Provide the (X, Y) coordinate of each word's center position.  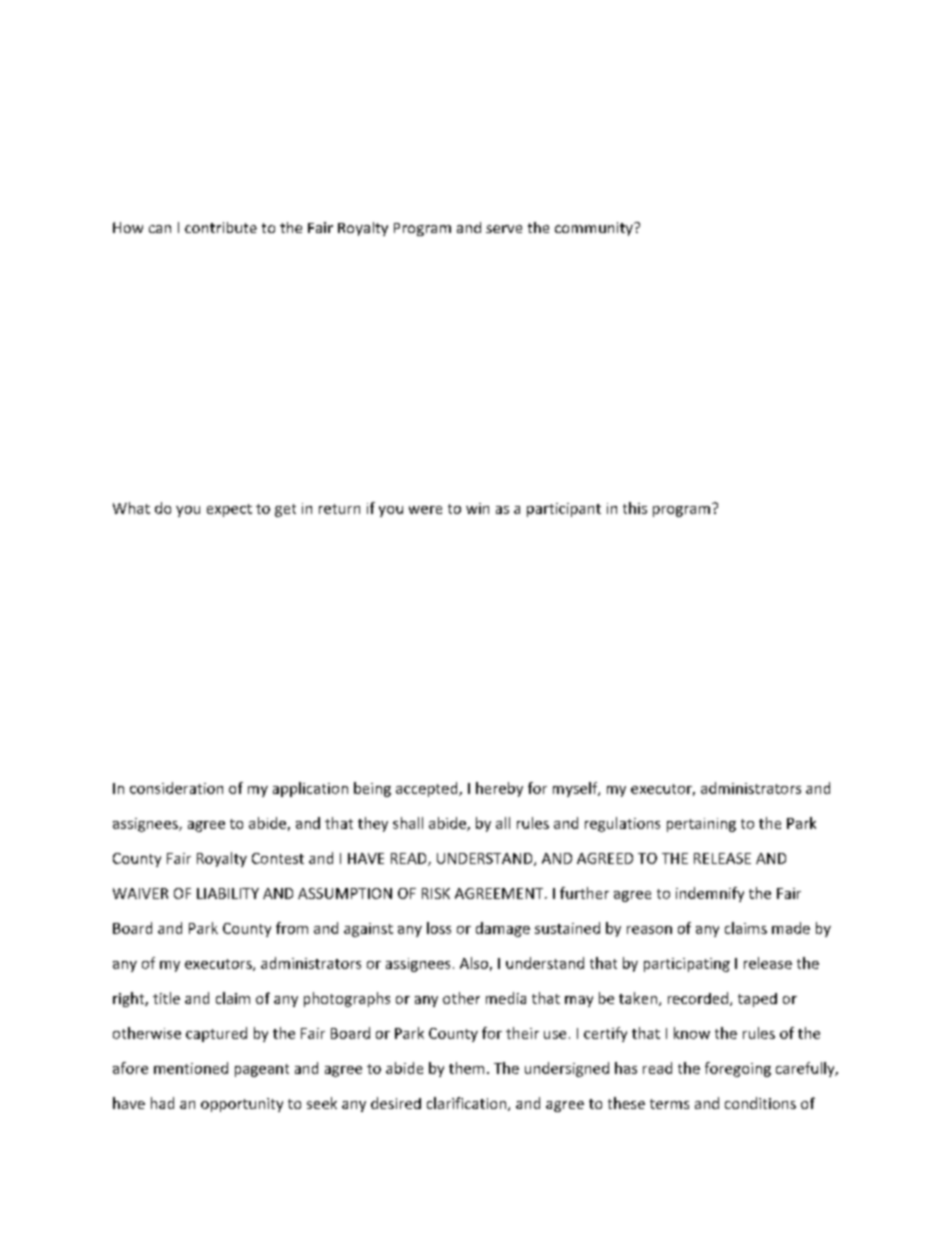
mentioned (191, 1068)
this (635, 508)
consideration (176, 788)
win (477, 508)
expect (229, 510)
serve (504, 229)
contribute (221, 227)
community (595, 229)
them (466, 1068)
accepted (428, 789)
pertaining (701, 825)
